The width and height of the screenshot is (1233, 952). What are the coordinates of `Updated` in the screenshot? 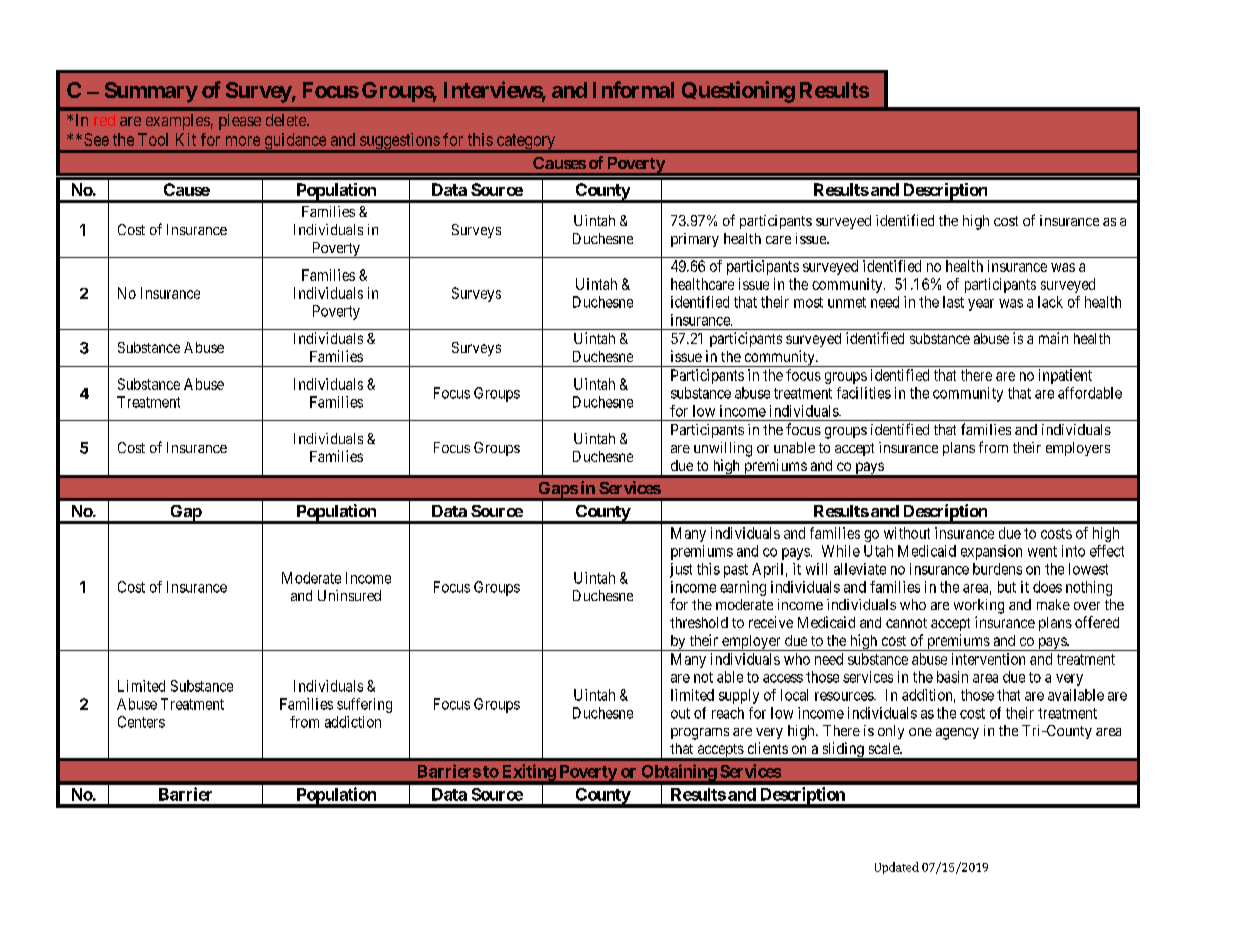 It's located at (897, 868).
